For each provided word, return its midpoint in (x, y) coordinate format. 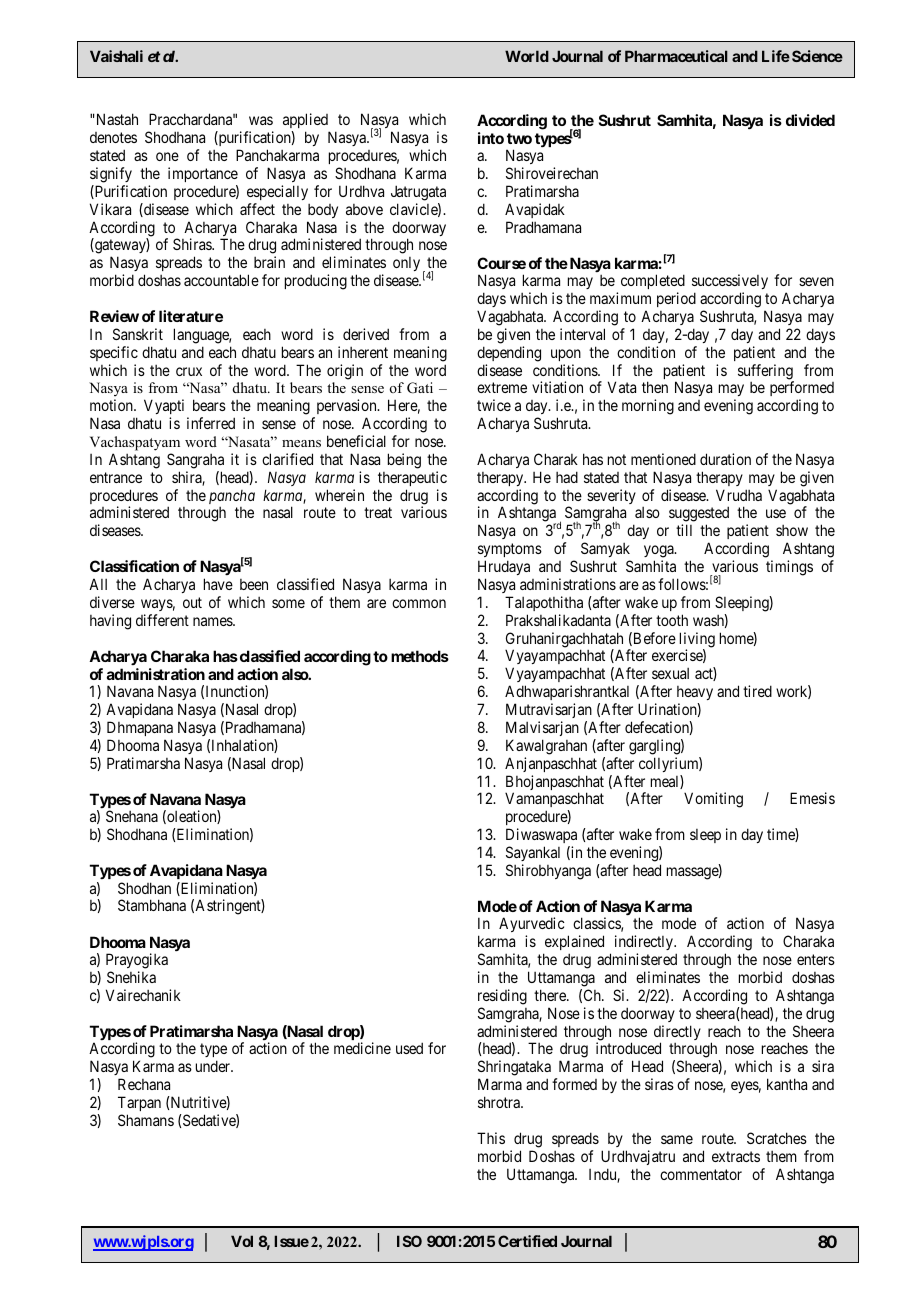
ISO (409, 1241)
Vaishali (116, 56)
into (491, 138)
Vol (242, 1241)
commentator (701, 1174)
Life (776, 56)
